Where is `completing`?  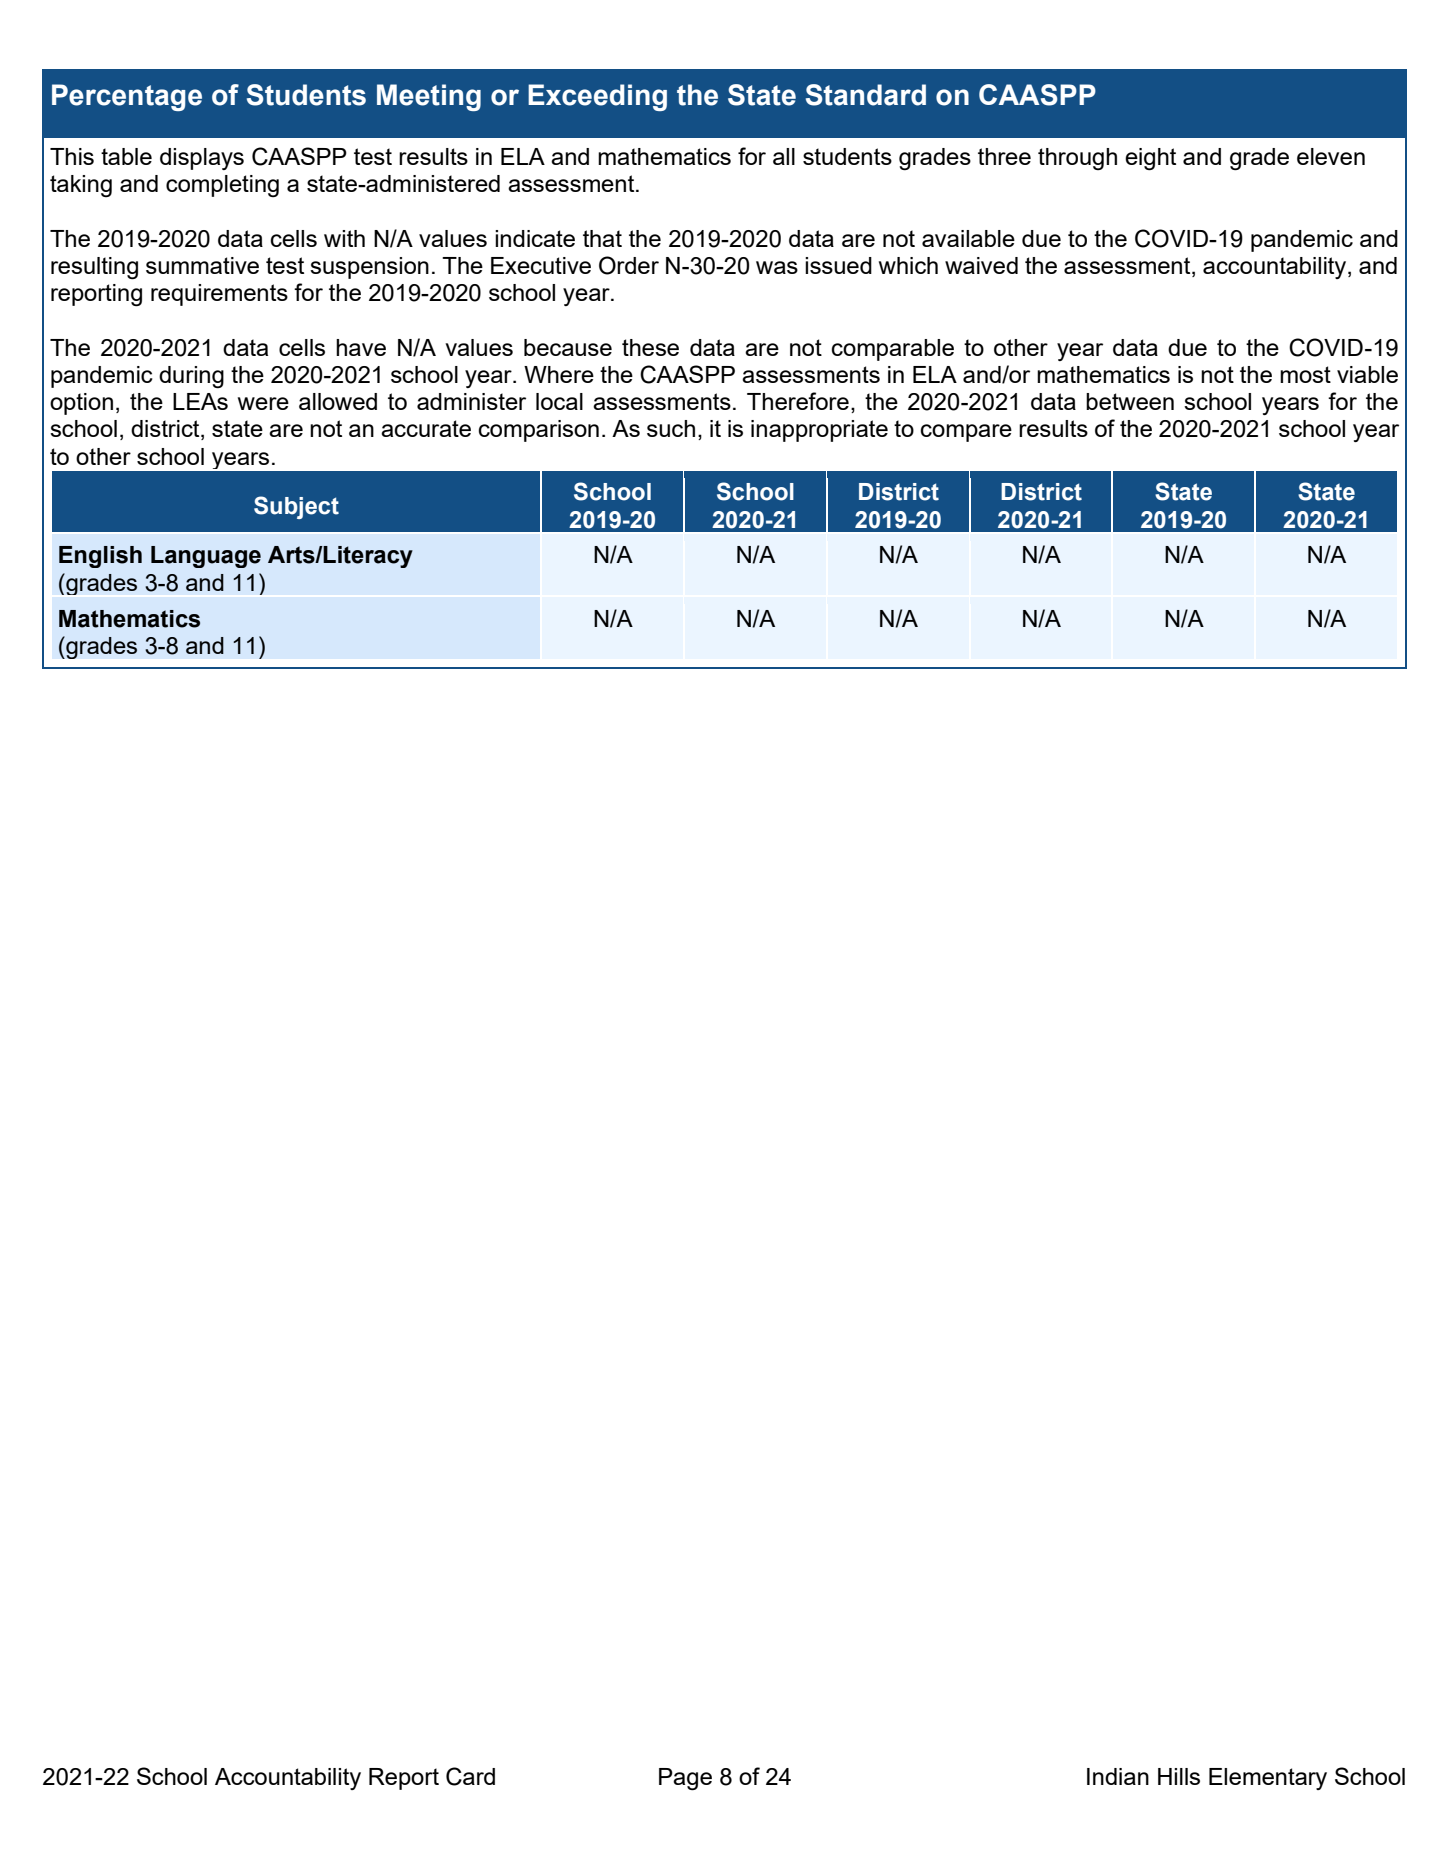 completing is located at coordinates (222, 186).
